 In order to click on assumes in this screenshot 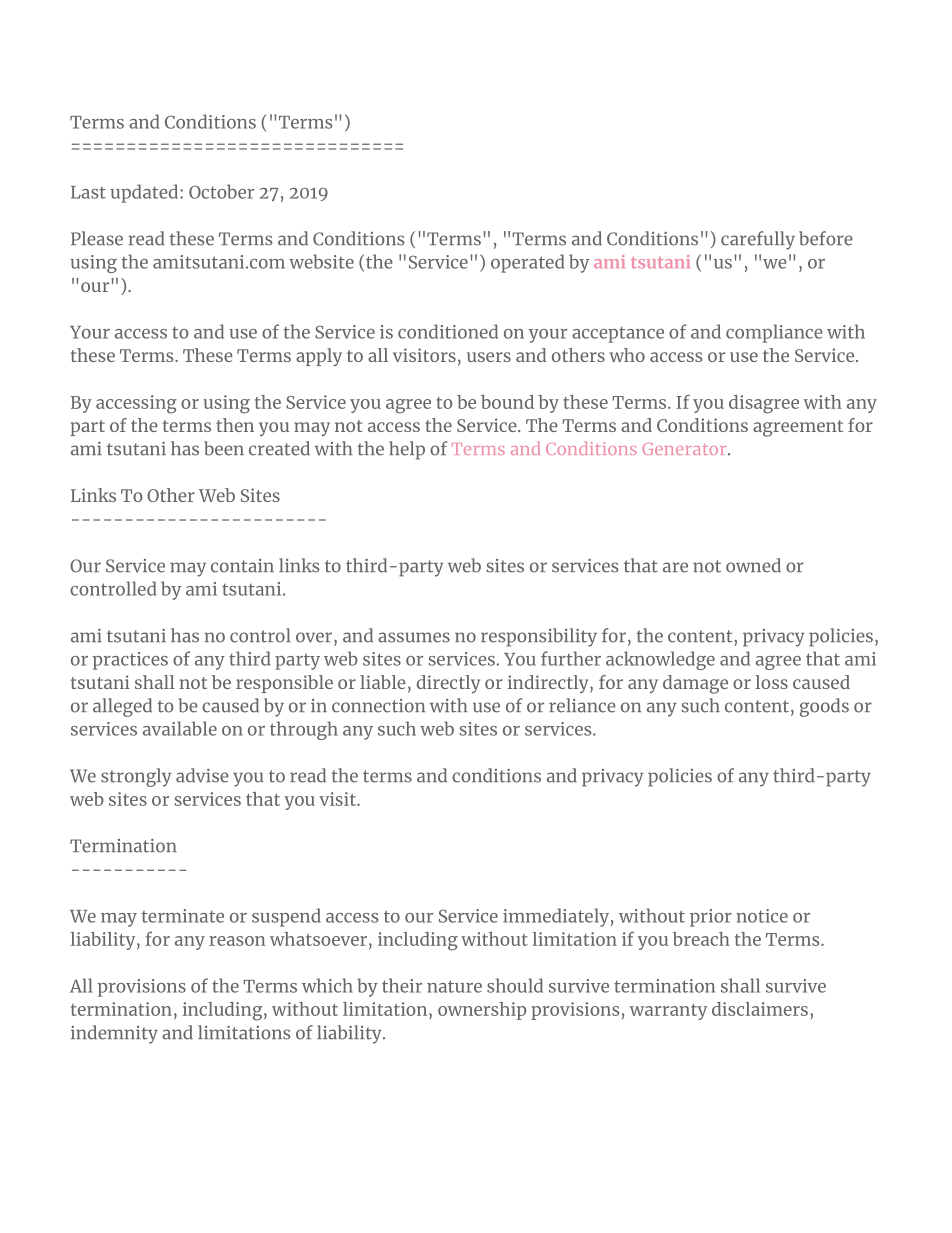, I will do `click(414, 637)`.
